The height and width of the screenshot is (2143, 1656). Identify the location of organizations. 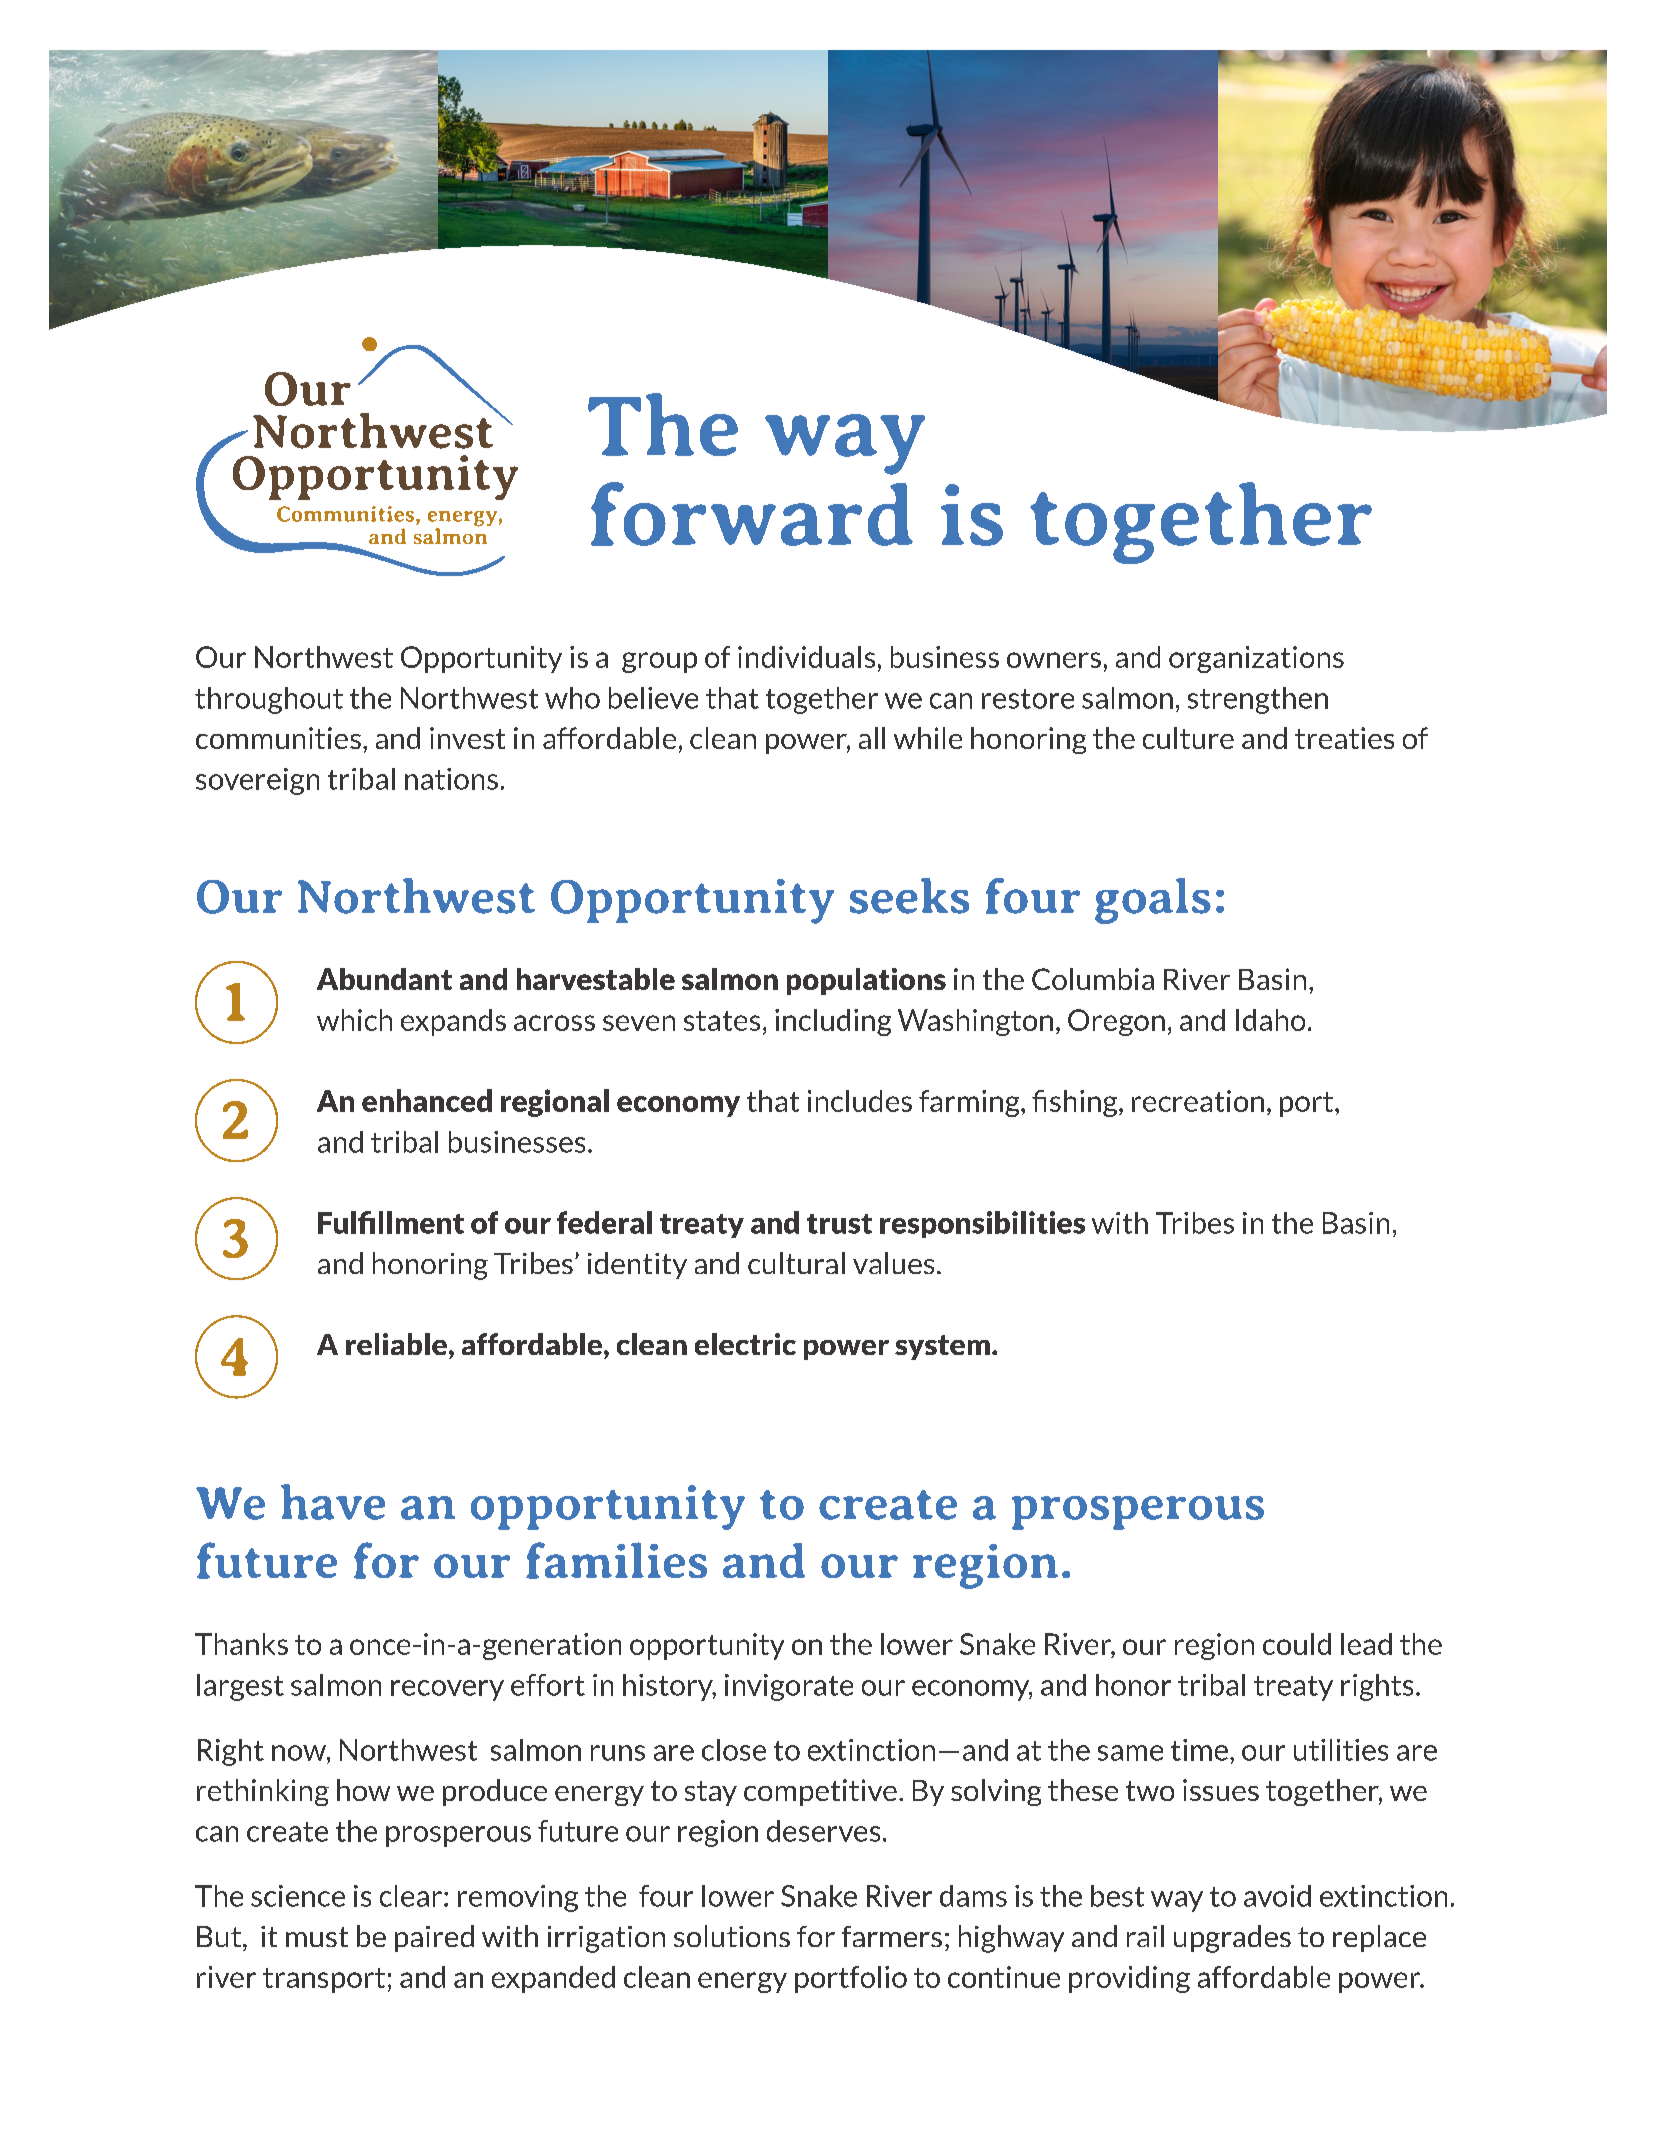
(1256, 659).
